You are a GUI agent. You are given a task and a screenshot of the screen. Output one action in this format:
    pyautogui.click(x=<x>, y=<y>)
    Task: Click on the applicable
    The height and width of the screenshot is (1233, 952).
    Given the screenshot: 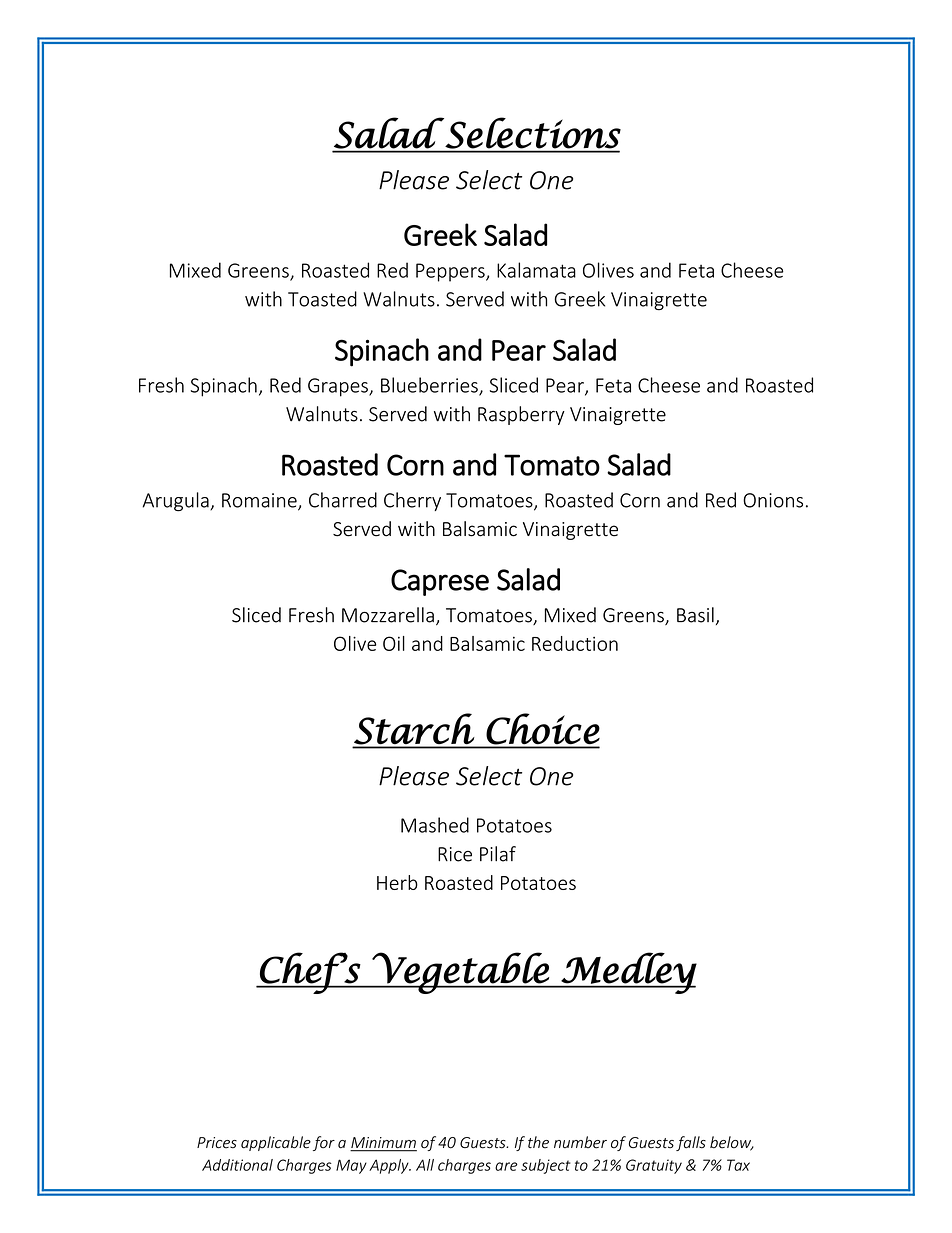 What is the action you would take?
    pyautogui.click(x=276, y=1143)
